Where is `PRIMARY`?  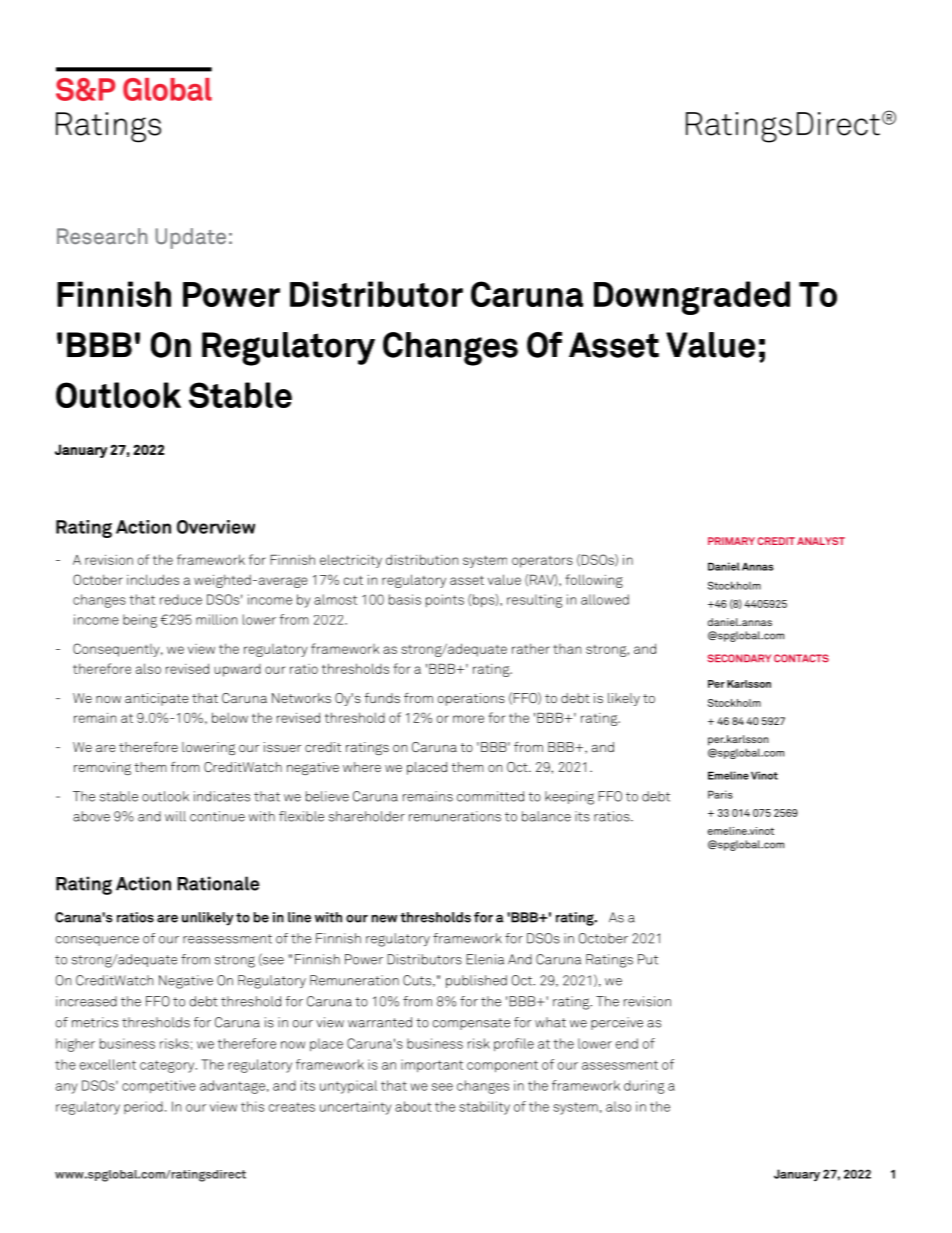
PRIMARY is located at coordinates (731, 541).
